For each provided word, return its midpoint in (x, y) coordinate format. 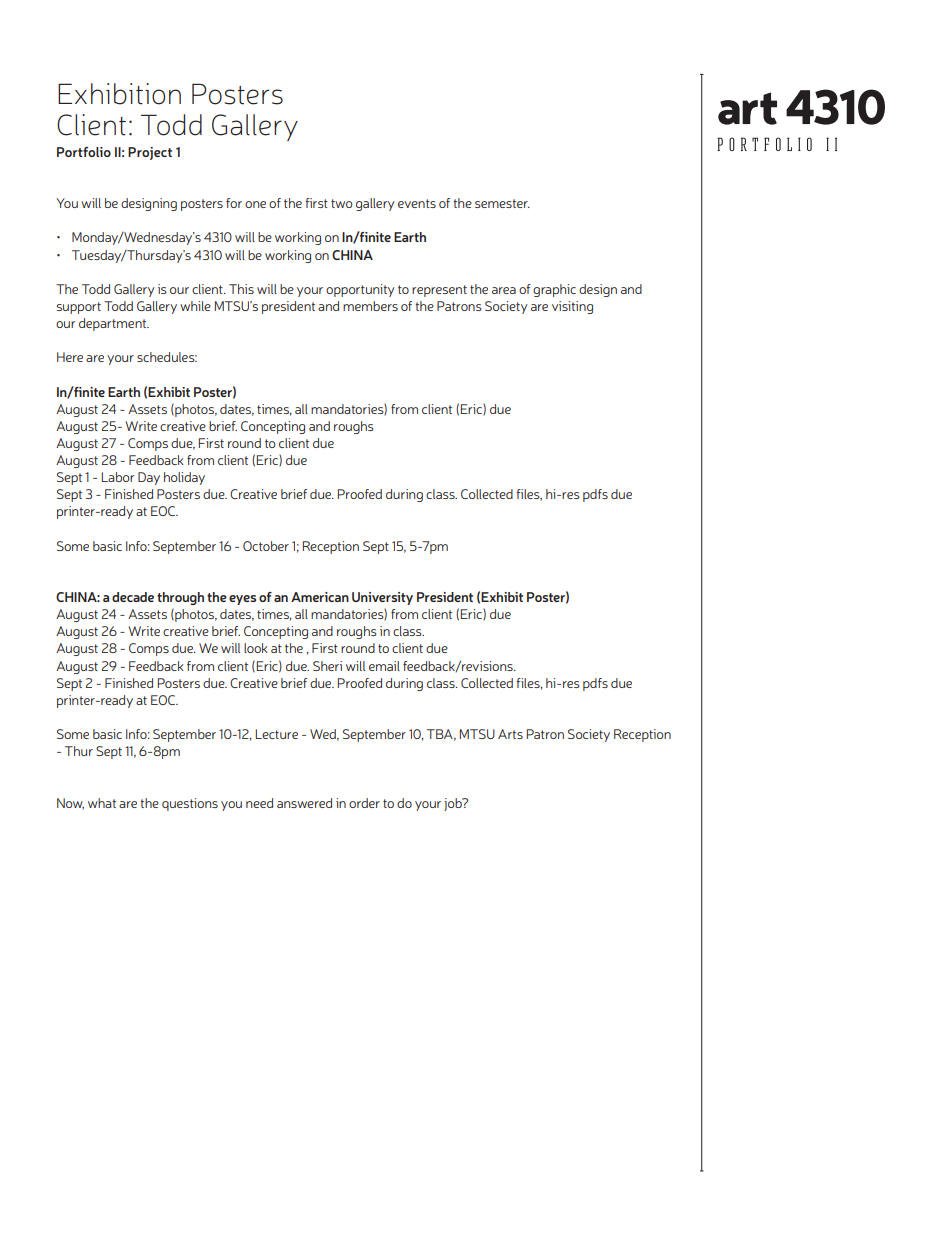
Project (150, 153)
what (102, 803)
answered (304, 803)
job (454, 804)
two (342, 203)
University (382, 598)
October (266, 546)
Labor (118, 477)
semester (502, 203)
